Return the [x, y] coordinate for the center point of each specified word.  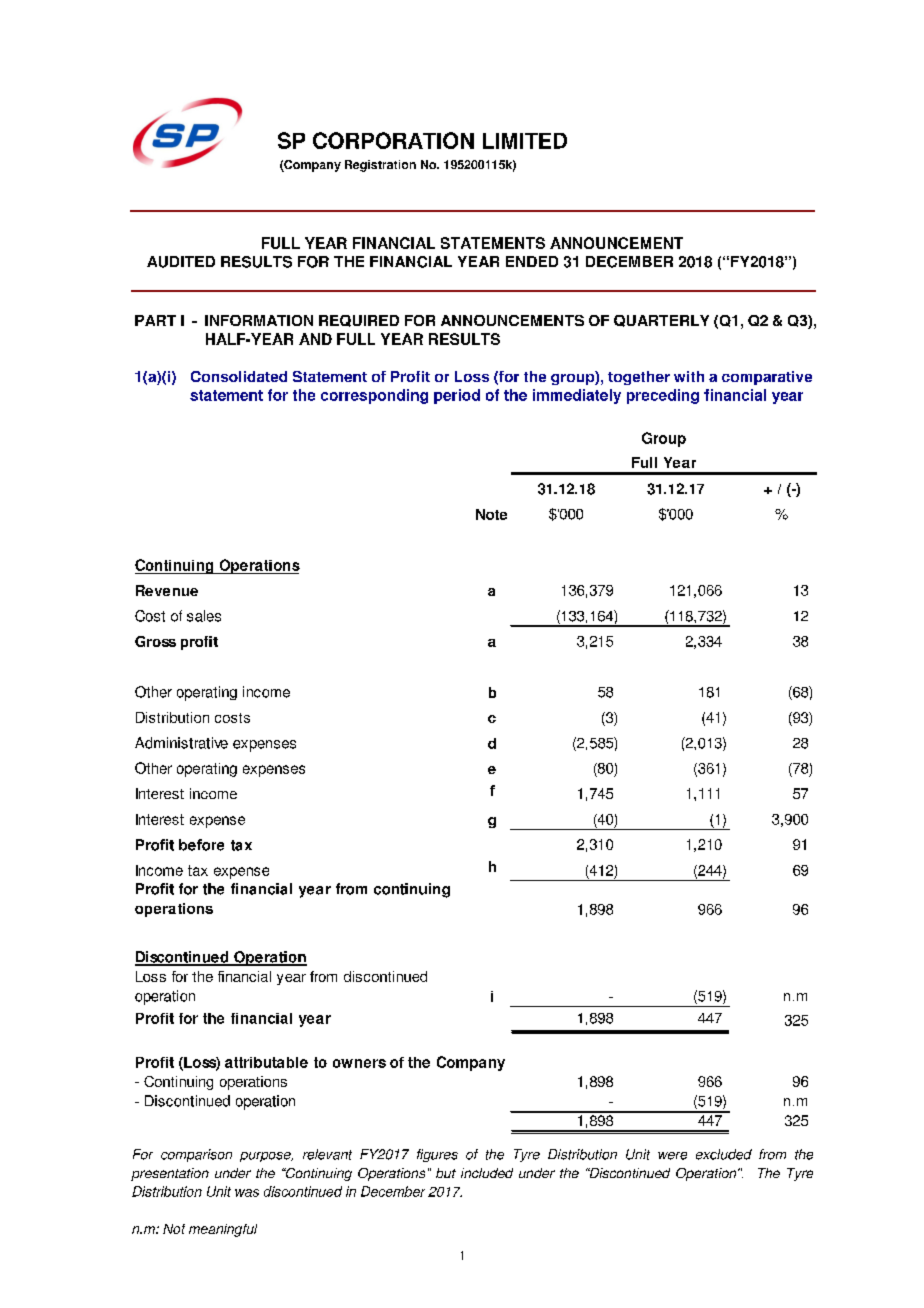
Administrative [181, 743]
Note [491, 514]
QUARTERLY [661, 321]
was [247, 1193]
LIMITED [525, 141]
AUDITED [181, 262]
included [487, 1173]
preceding [663, 396]
